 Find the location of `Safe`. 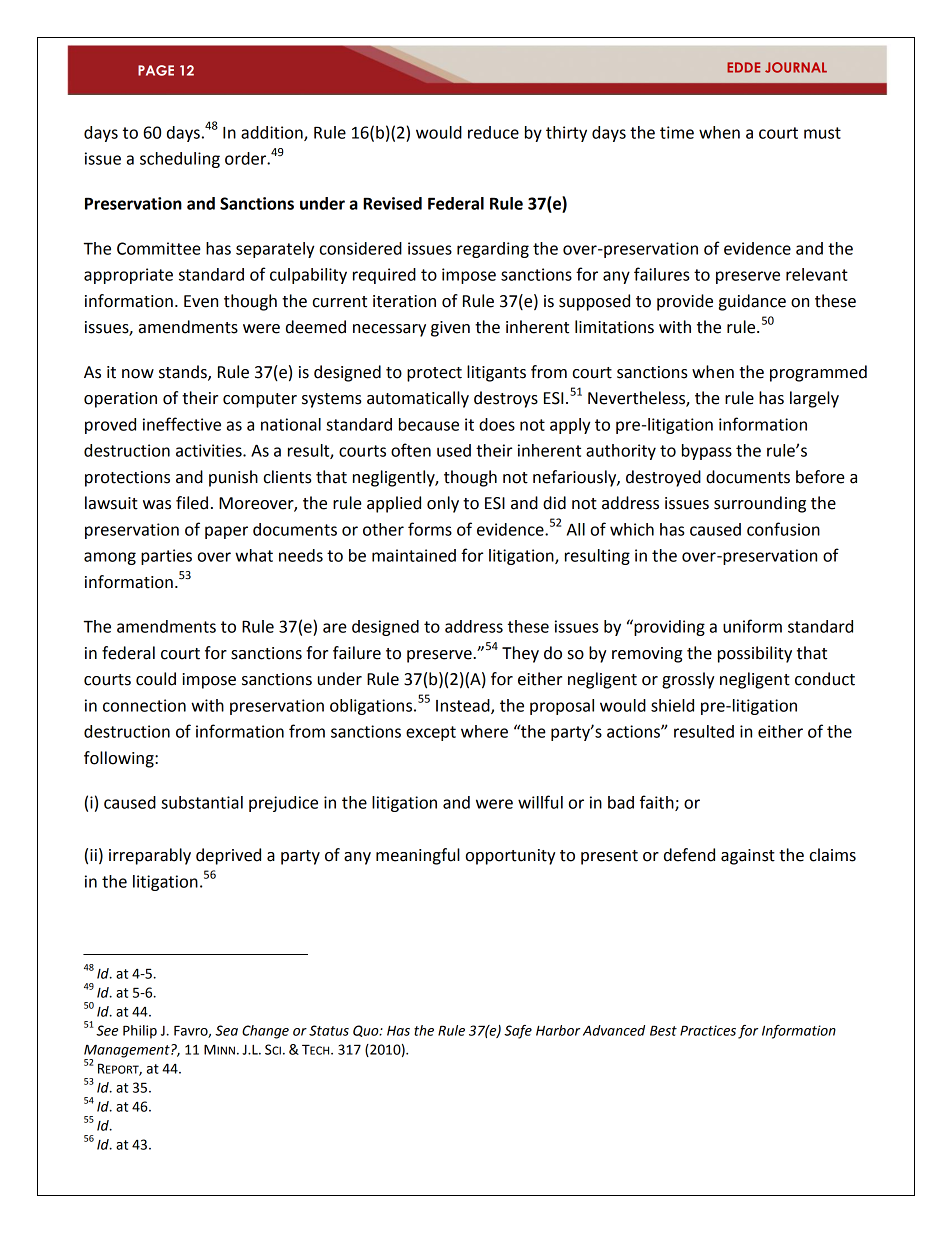

Safe is located at coordinates (518, 1032).
